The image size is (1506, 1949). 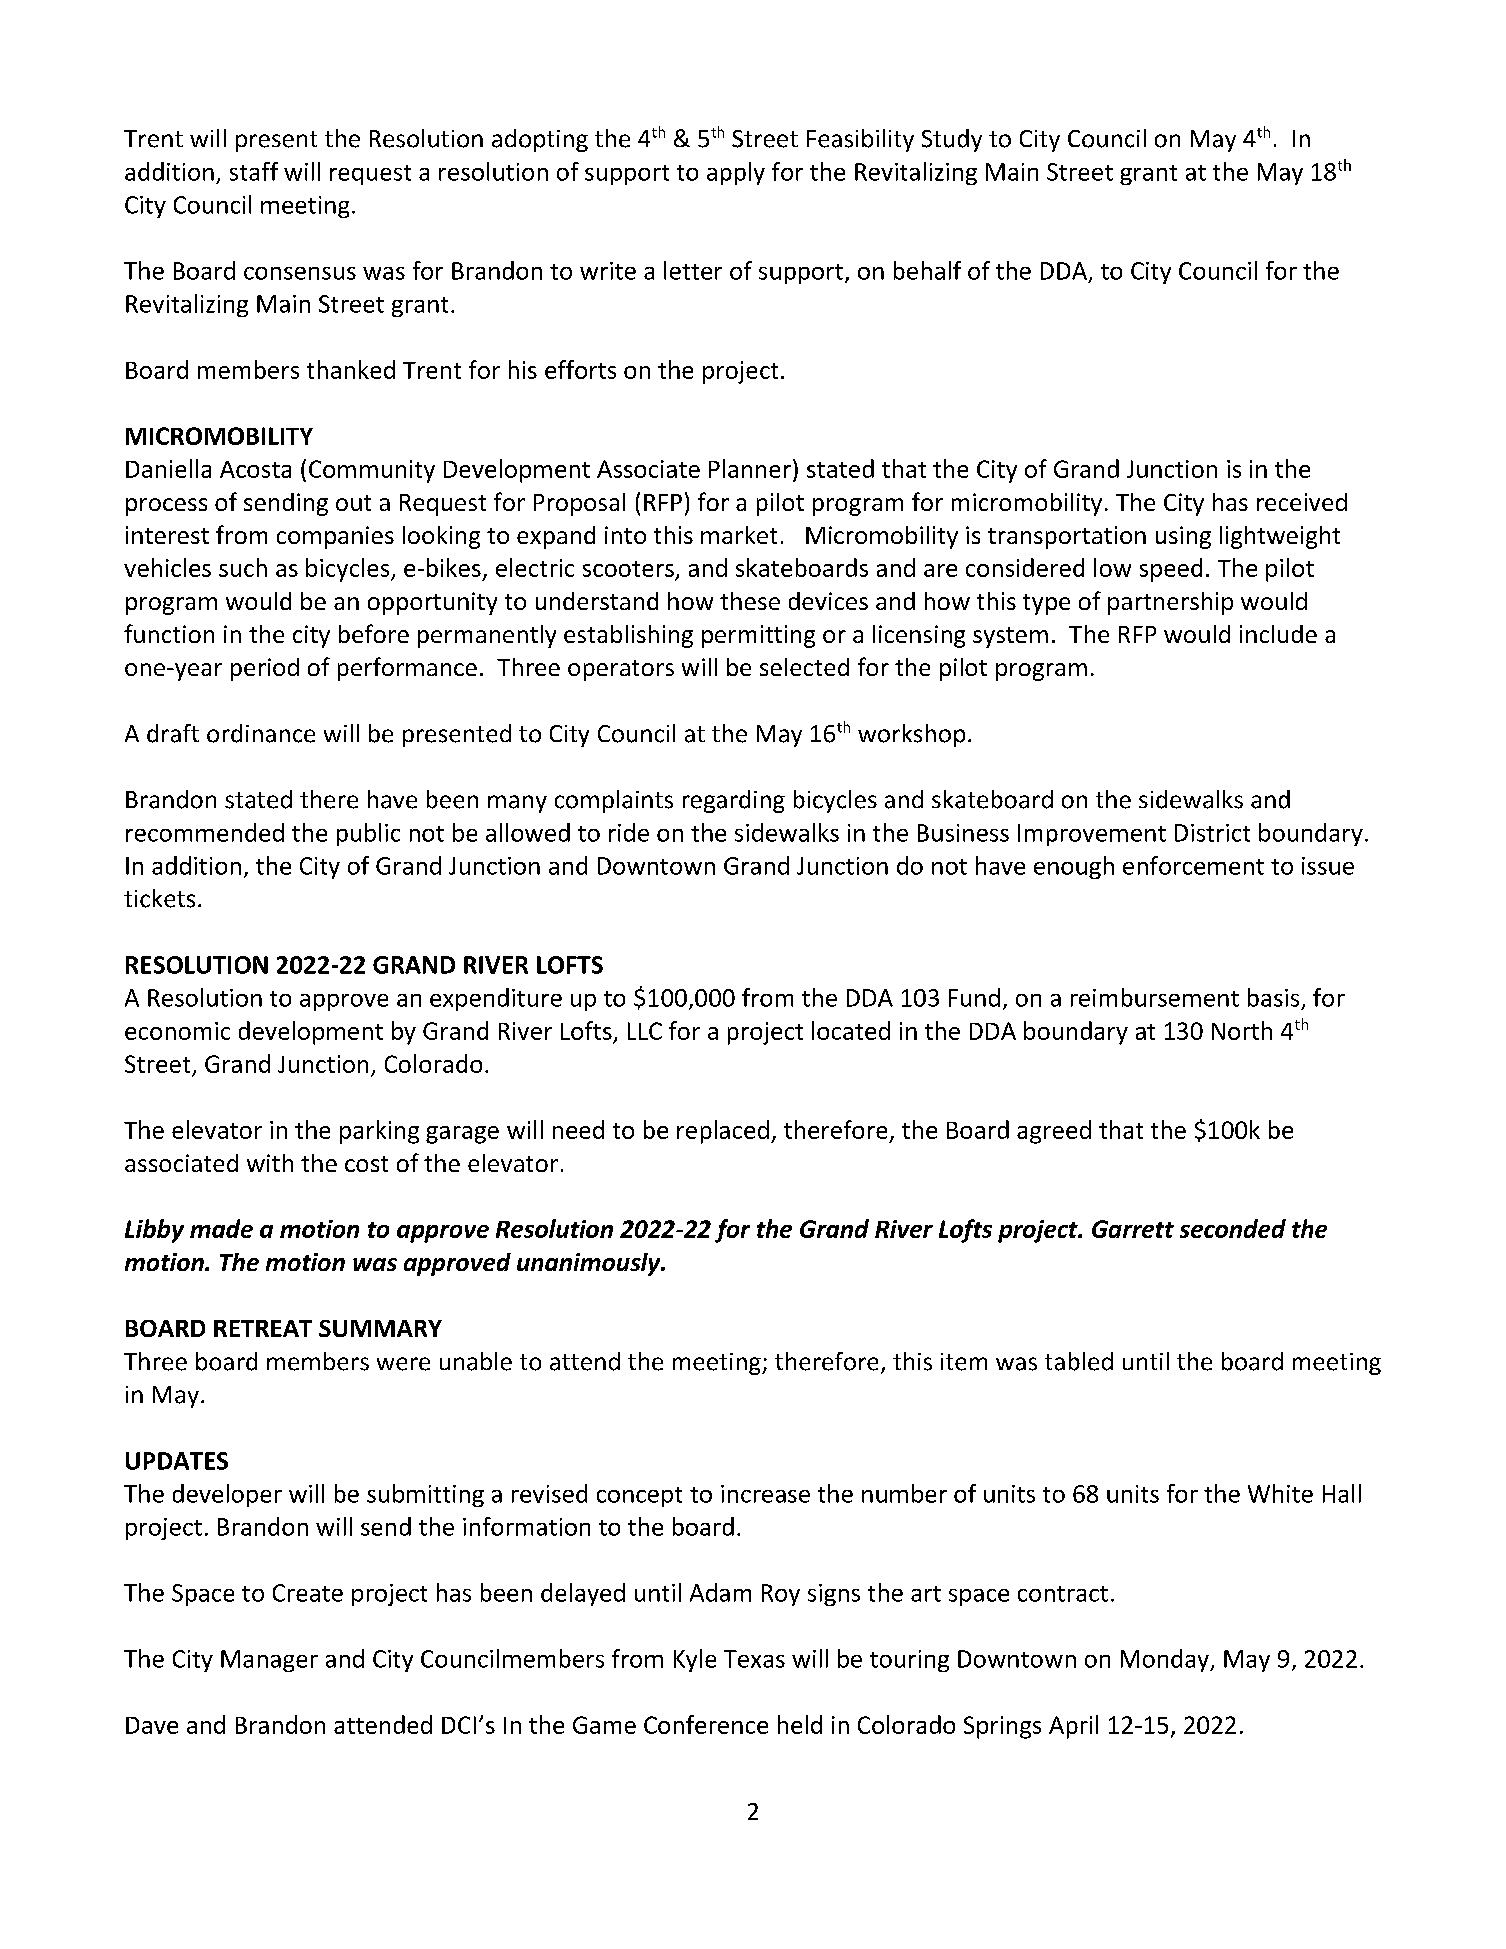 What do you see at coordinates (270, 1163) in the screenshot?
I see `with` at bounding box center [270, 1163].
